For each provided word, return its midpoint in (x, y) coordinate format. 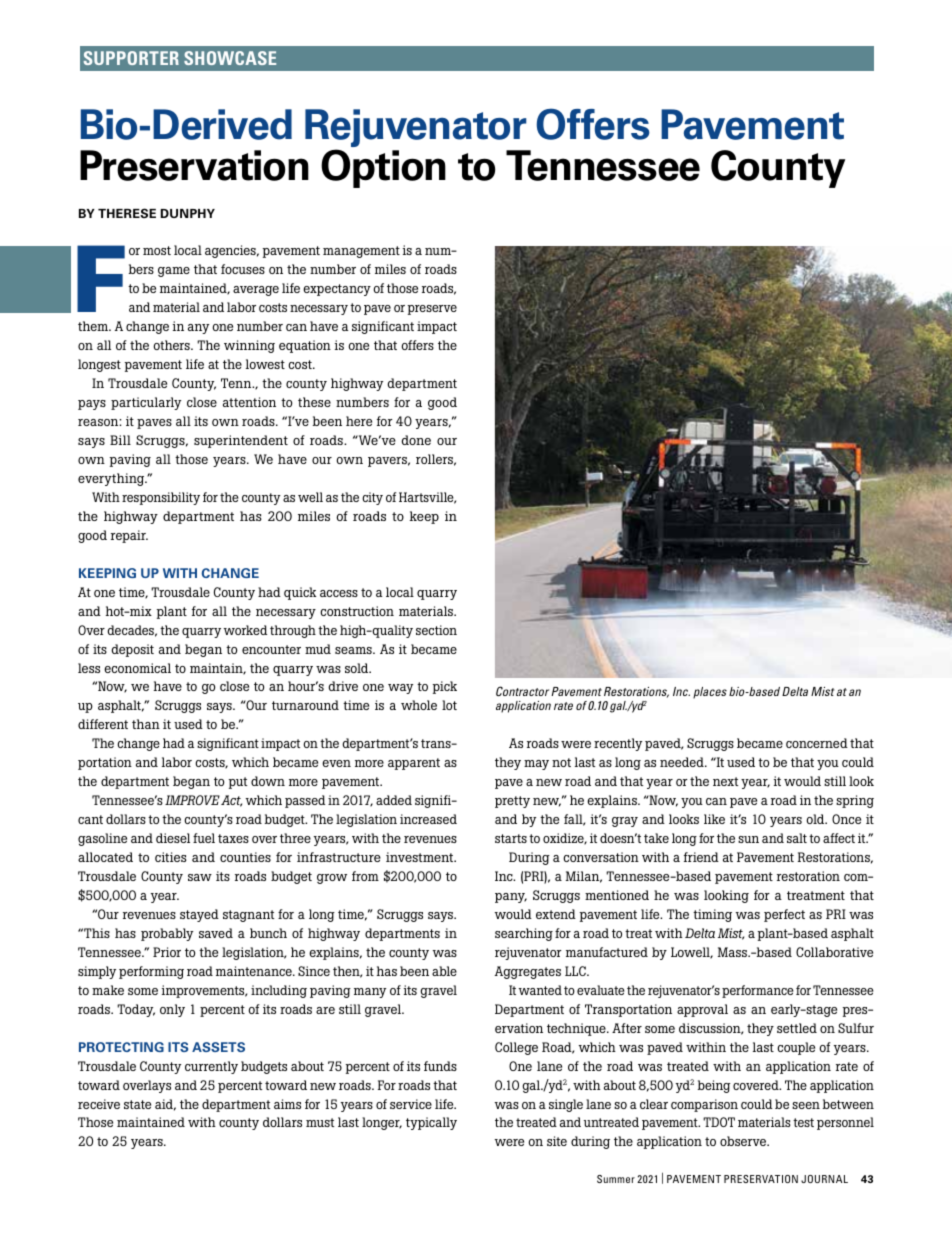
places (710, 693)
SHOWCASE (230, 58)
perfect (784, 915)
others (172, 345)
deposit (132, 650)
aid (165, 1105)
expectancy (337, 290)
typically (431, 1123)
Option (383, 168)
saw (200, 877)
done (416, 440)
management (361, 252)
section (436, 630)
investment (421, 857)
